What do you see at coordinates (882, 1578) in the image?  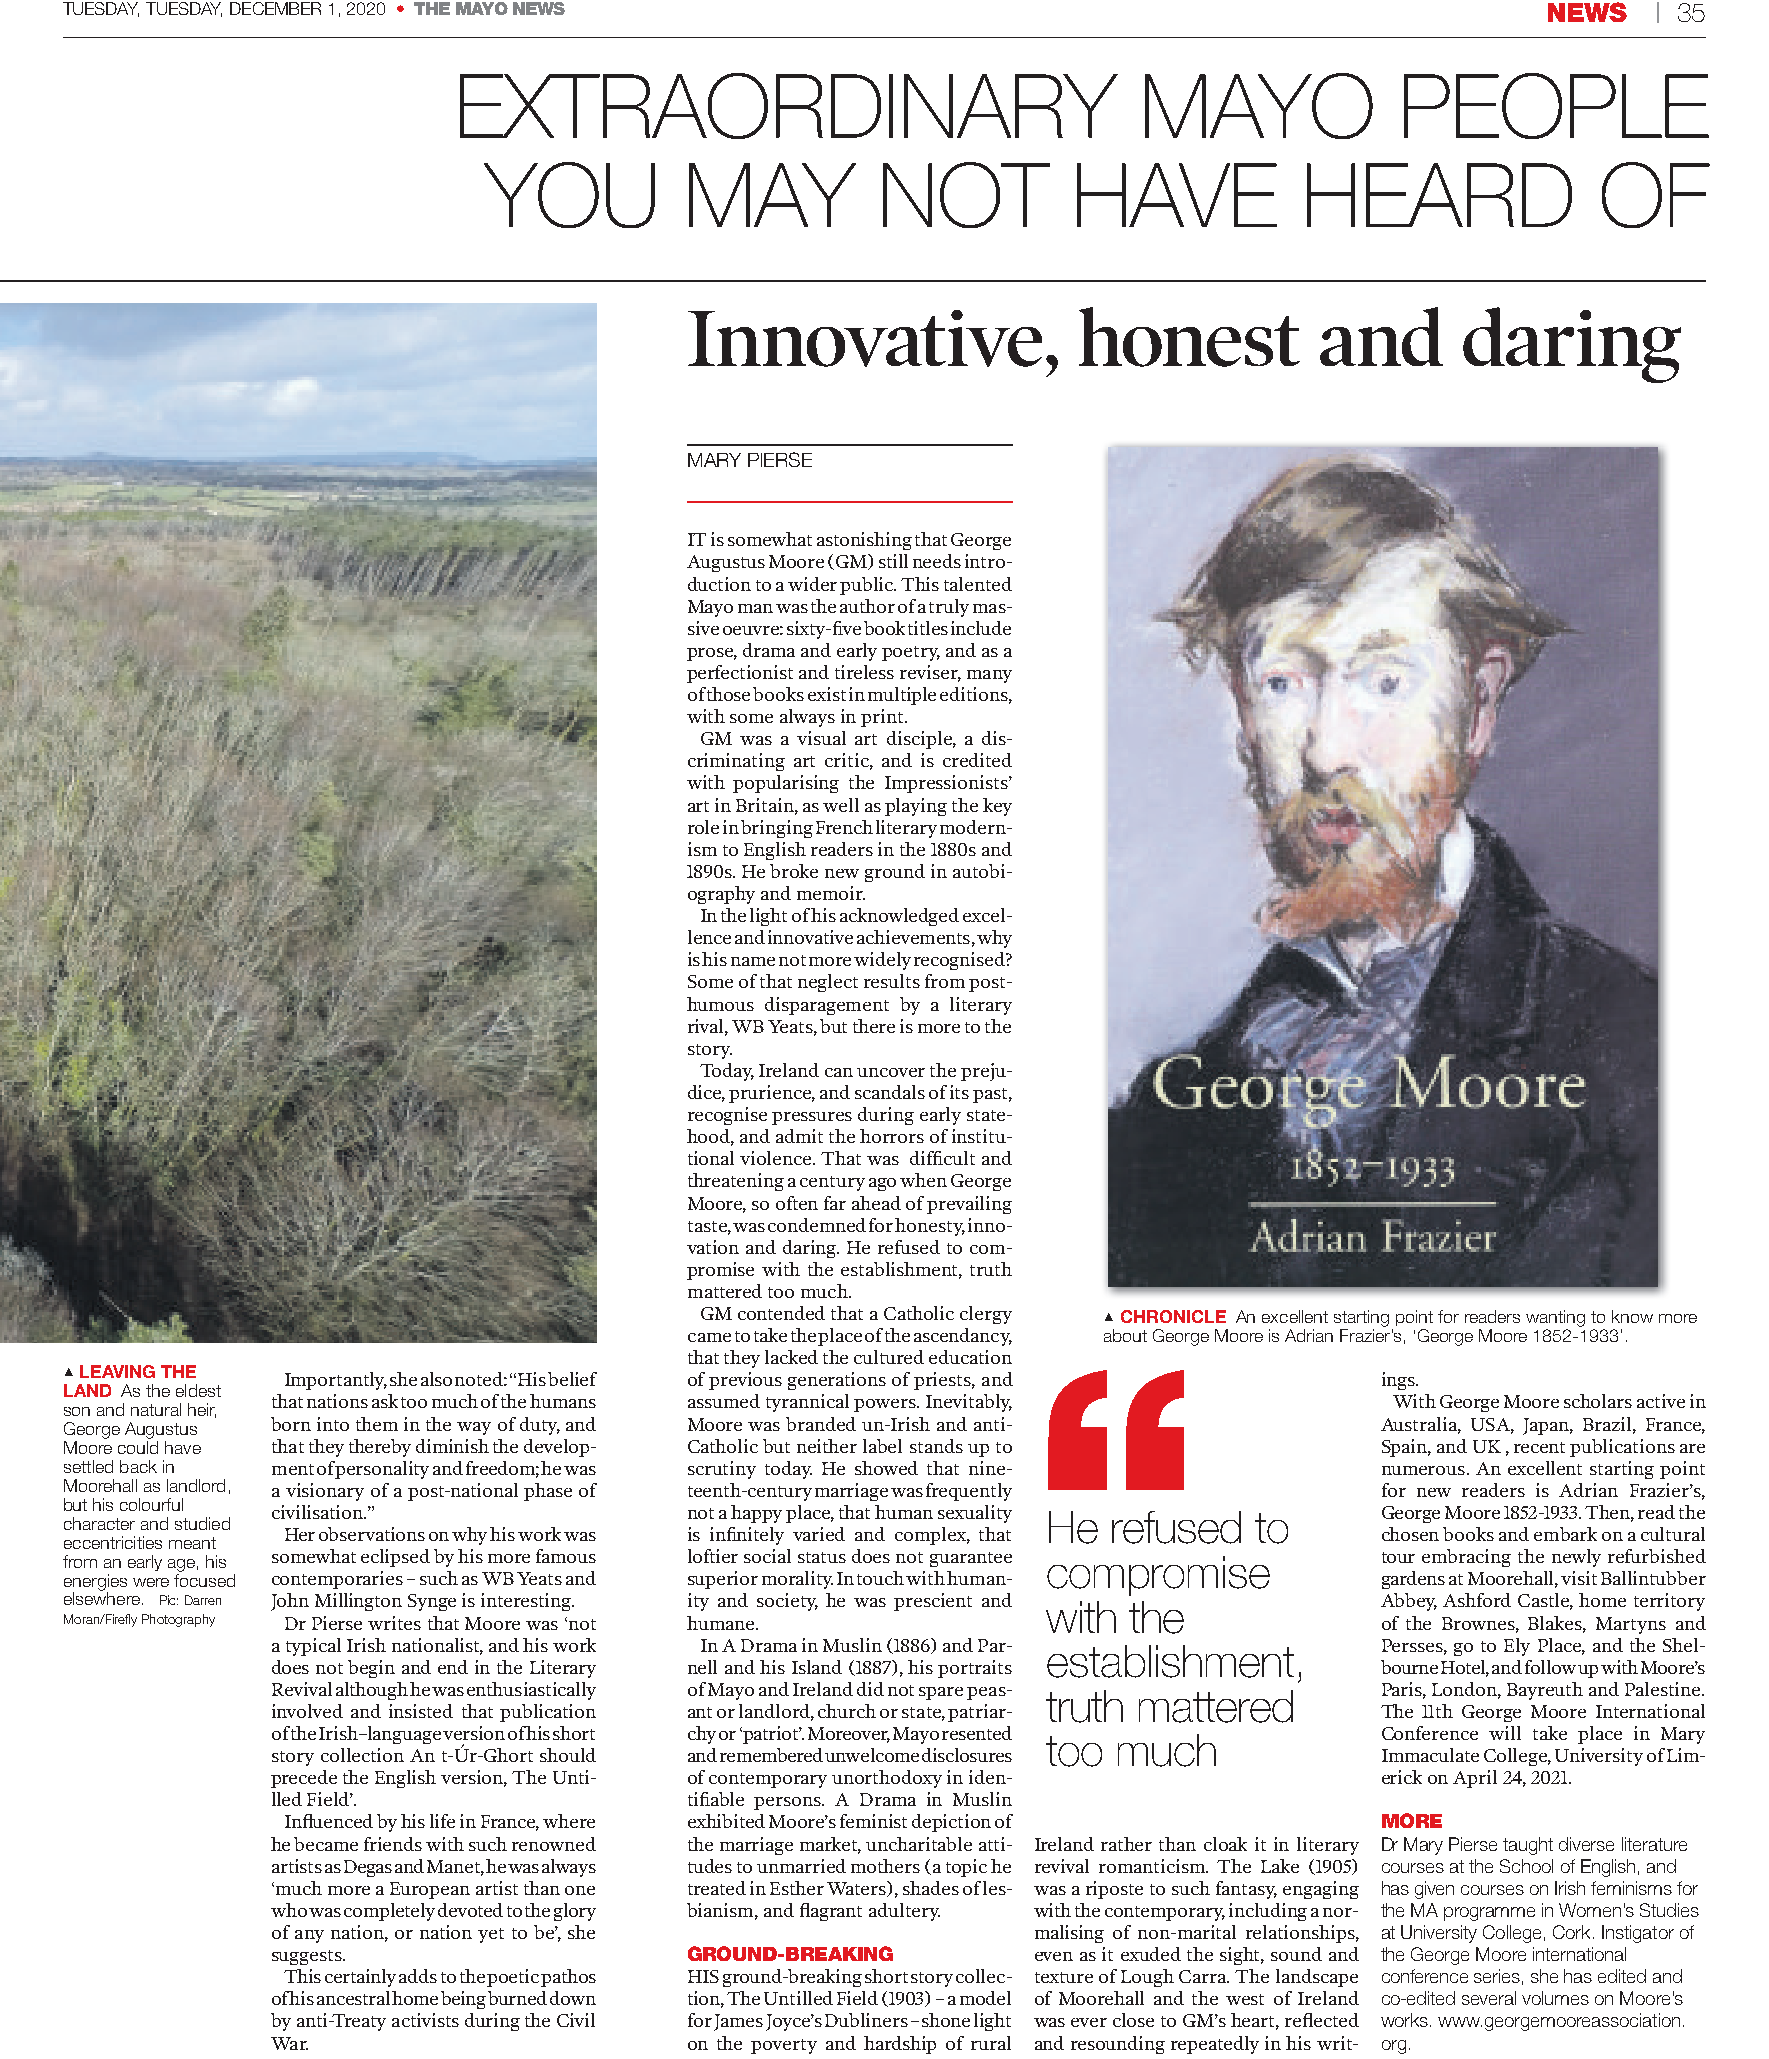 I see `touch` at bounding box center [882, 1578].
